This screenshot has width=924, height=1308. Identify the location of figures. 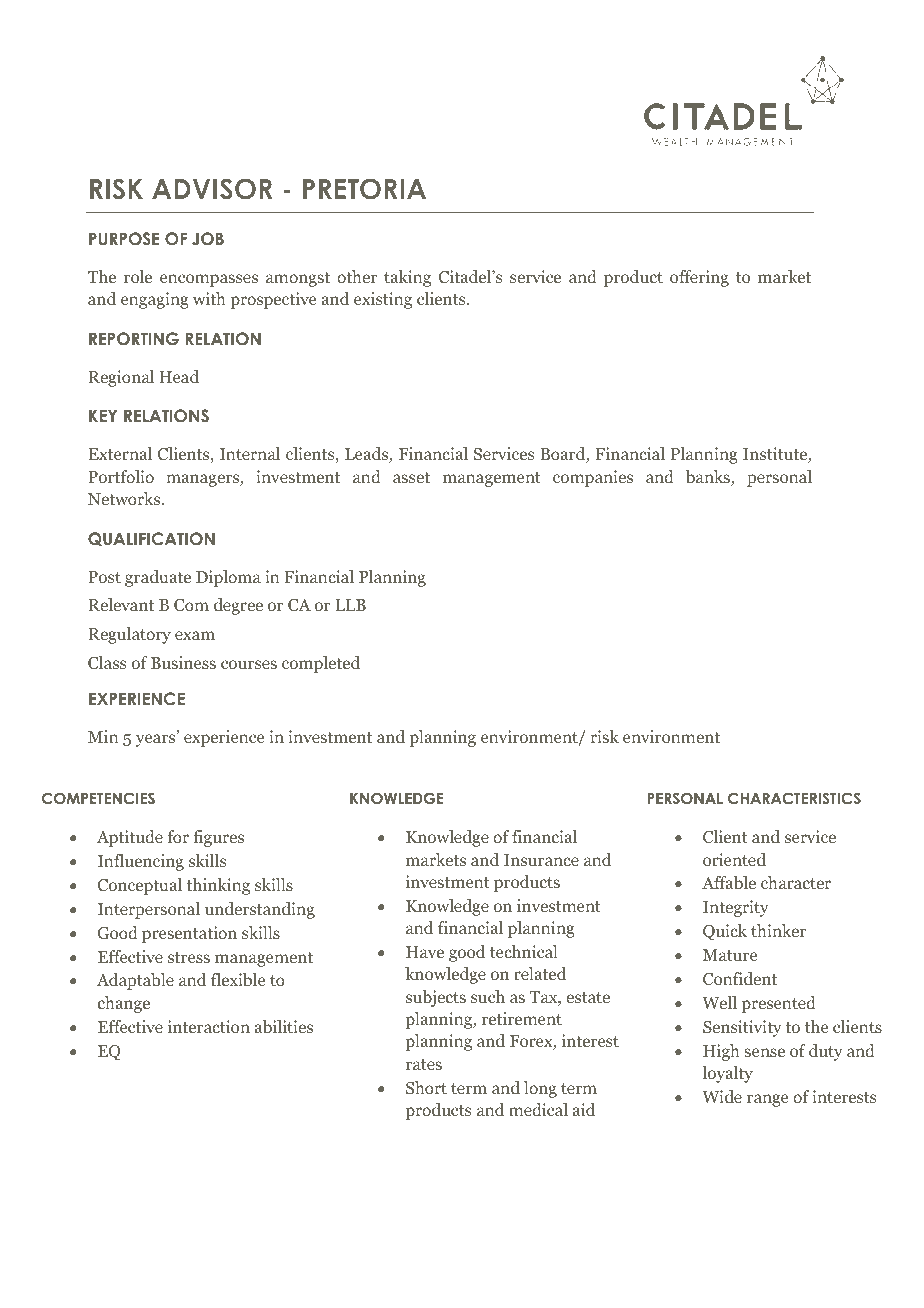
(218, 838).
